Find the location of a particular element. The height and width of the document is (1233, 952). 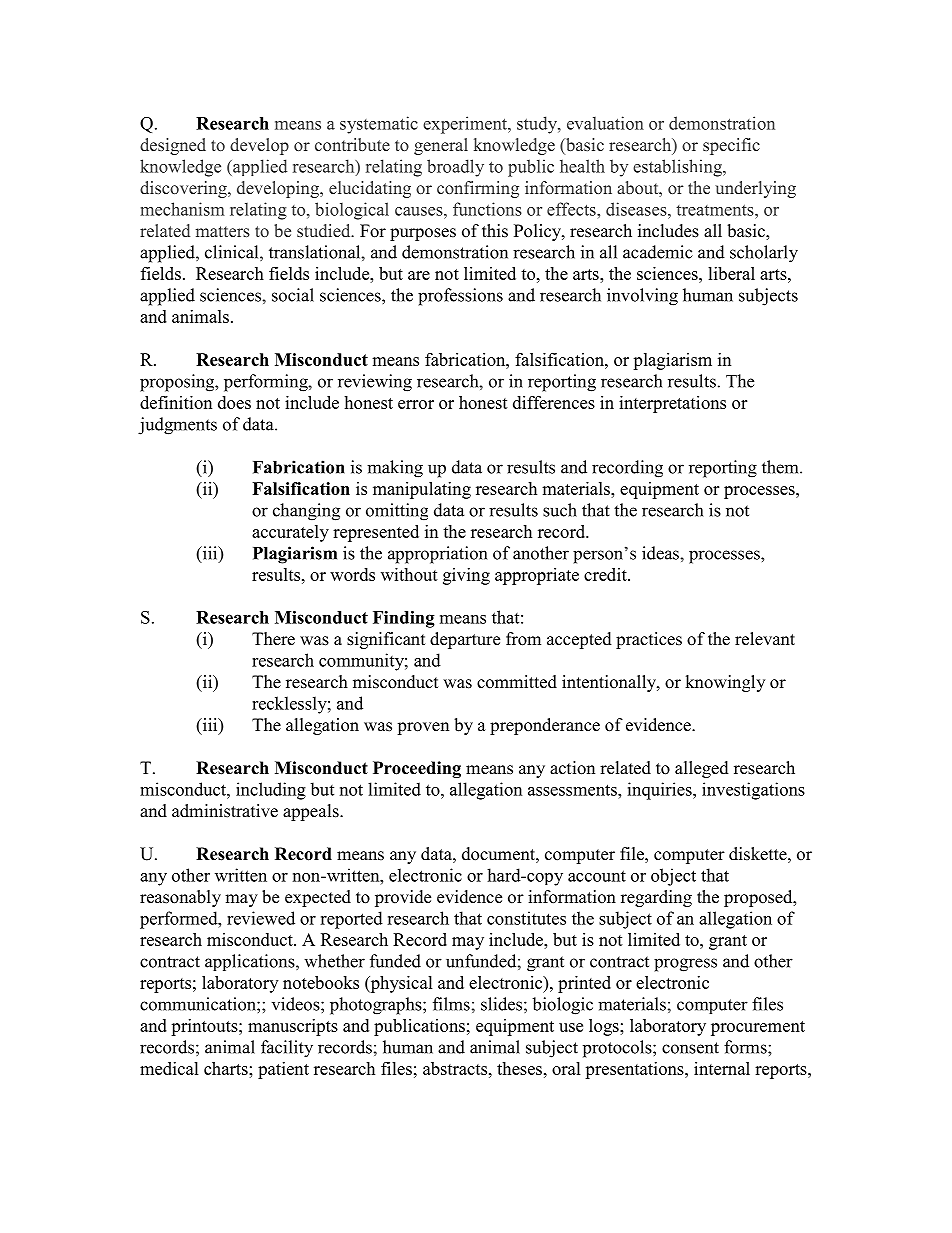

designed is located at coordinates (173, 146).
